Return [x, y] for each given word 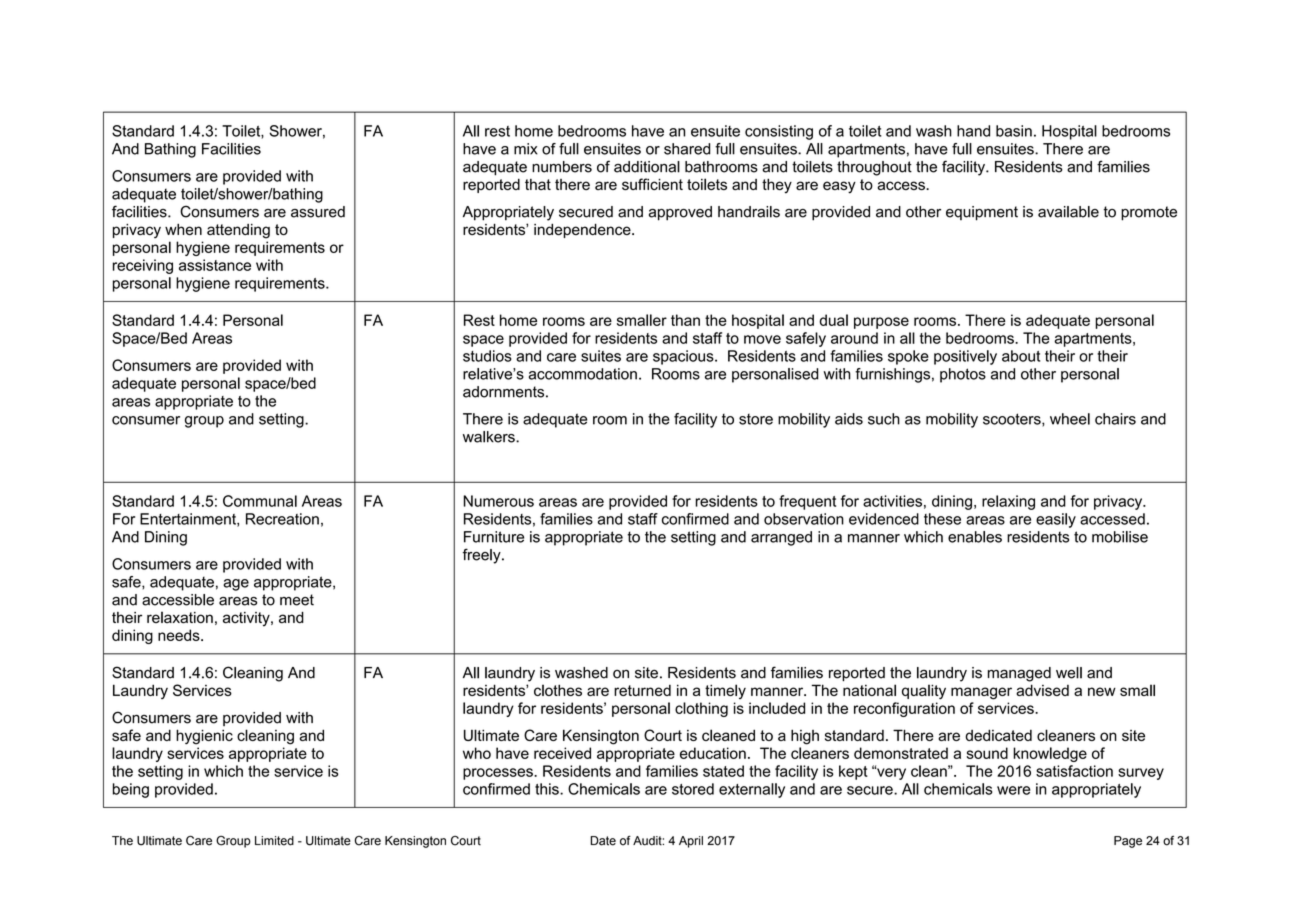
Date [603, 841]
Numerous [499, 501]
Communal [260, 501]
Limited [274, 841]
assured [318, 212]
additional [647, 167]
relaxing [1008, 502]
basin [1014, 131]
